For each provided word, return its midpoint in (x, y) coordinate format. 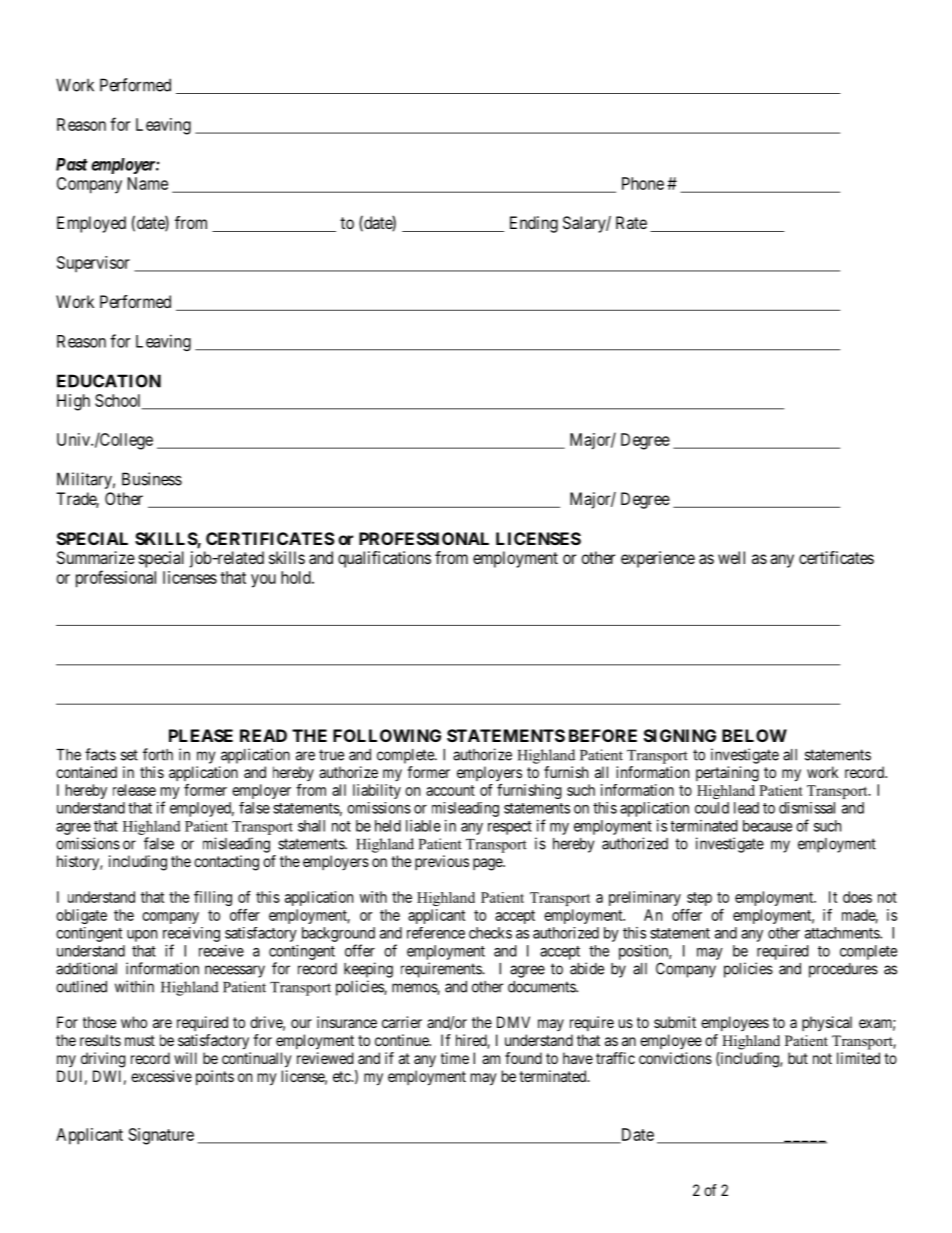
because (767, 826)
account (450, 790)
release (134, 790)
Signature (161, 1136)
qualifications (384, 559)
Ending (534, 224)
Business (152, 479)
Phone (643, 183)
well (731, 557)
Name (148, 183)
